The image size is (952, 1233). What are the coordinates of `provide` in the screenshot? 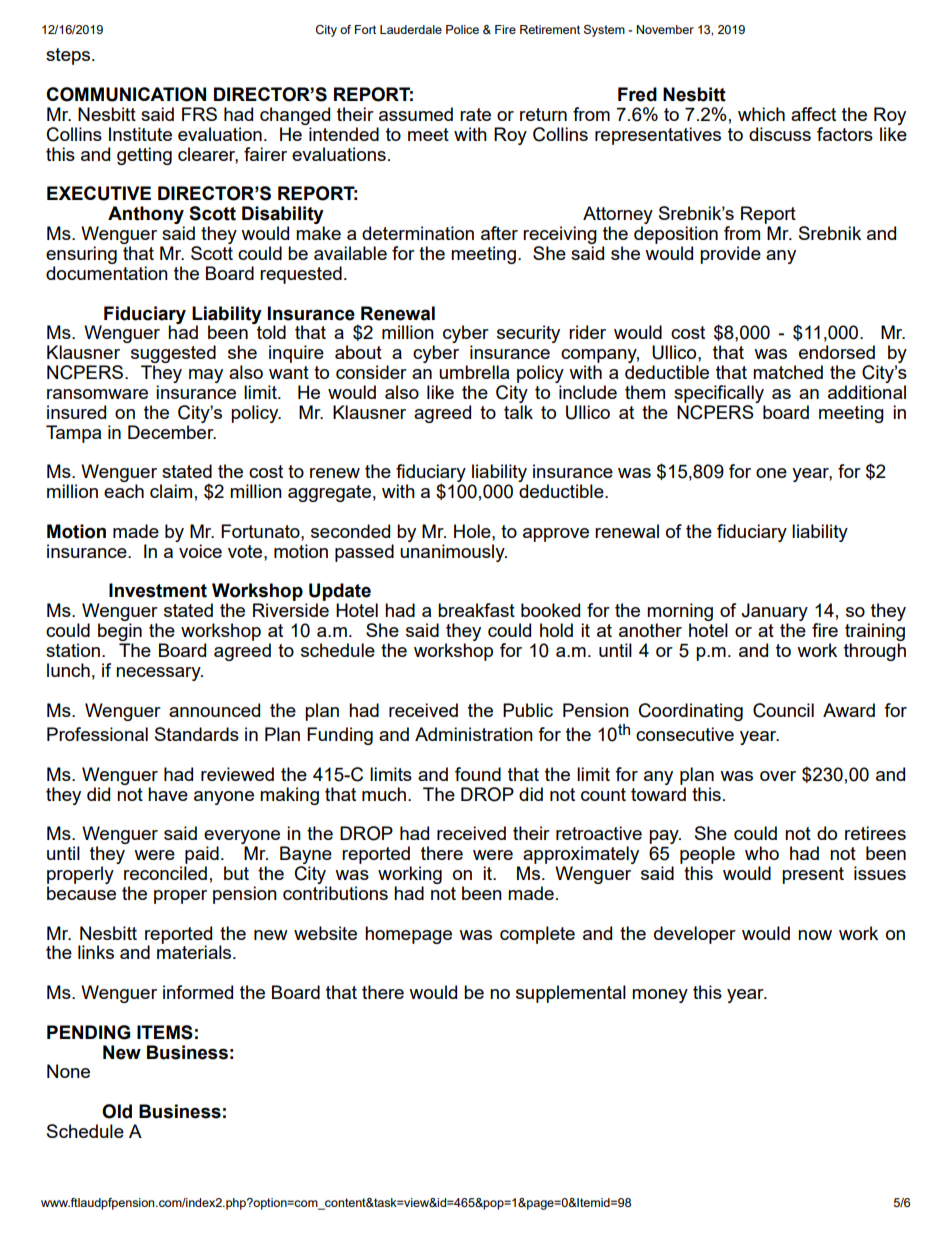 It's located at (730, 255).
